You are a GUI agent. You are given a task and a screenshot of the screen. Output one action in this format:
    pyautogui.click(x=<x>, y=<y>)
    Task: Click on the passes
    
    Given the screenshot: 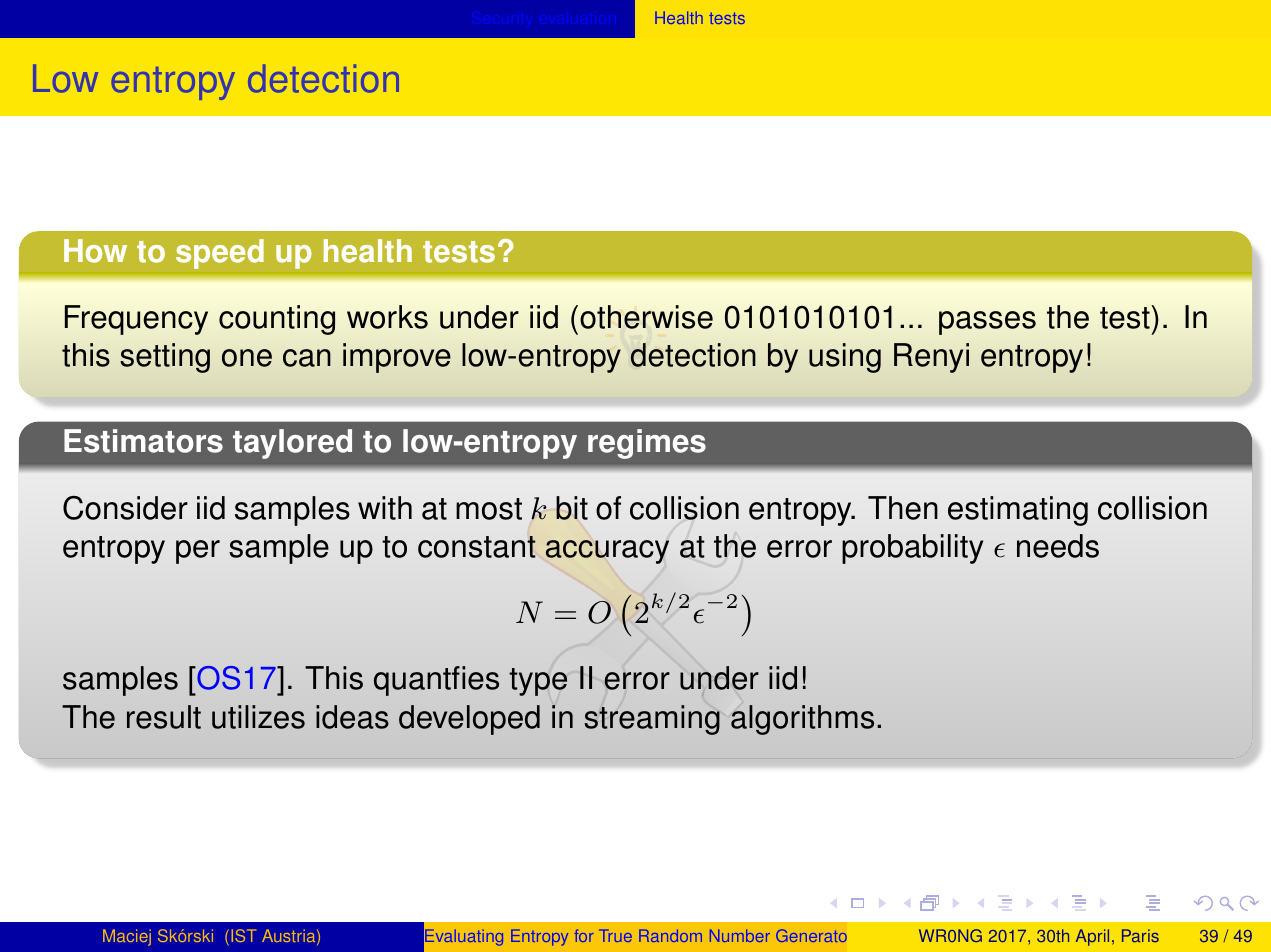 What is the action you would take?
    pyautogui.click(x=987, y=323)
